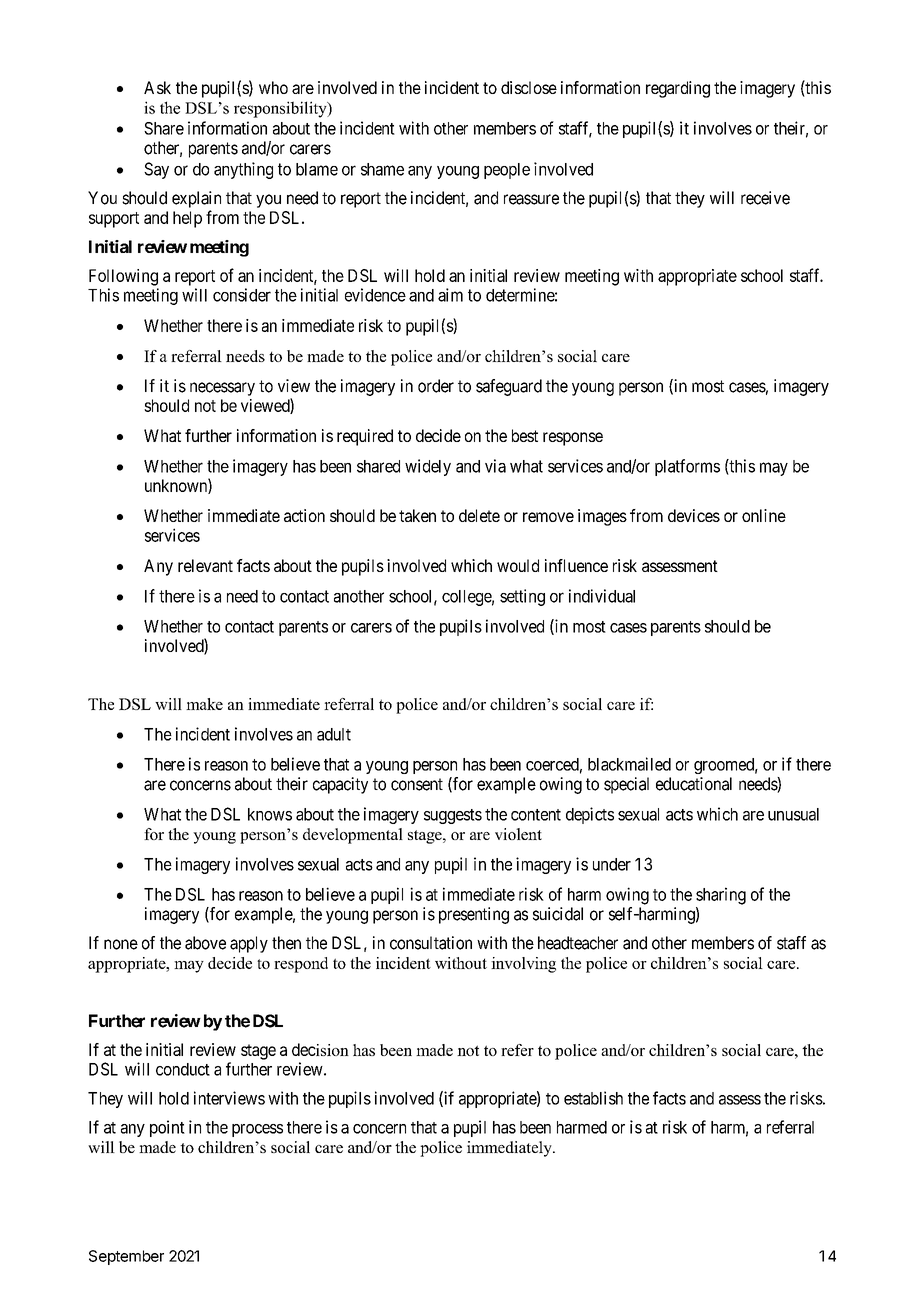 The image size is (924, 1309). I want to click on Ask, so click(157, 87).
